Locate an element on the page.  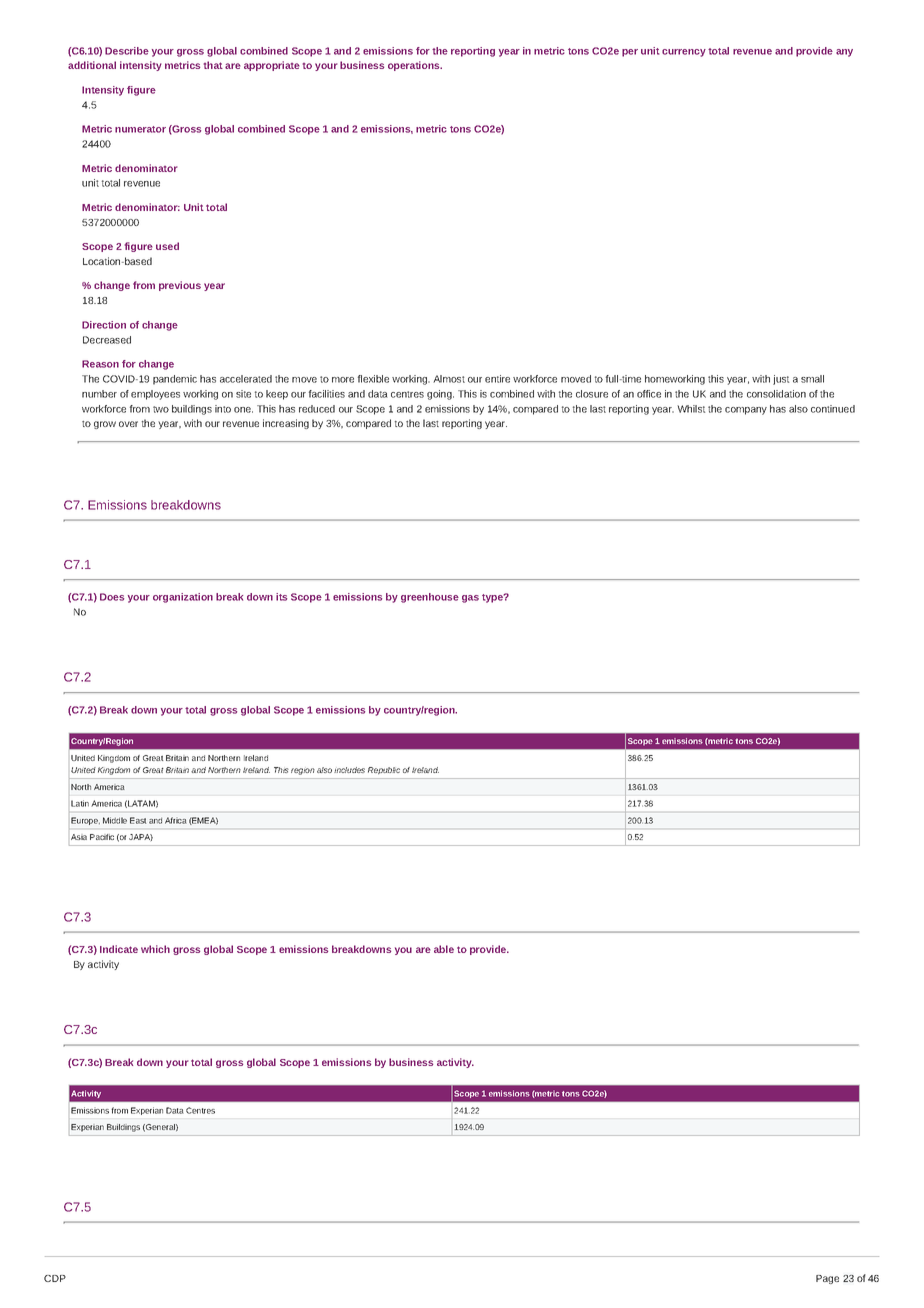
currency is located at coordinates (684, 53).
